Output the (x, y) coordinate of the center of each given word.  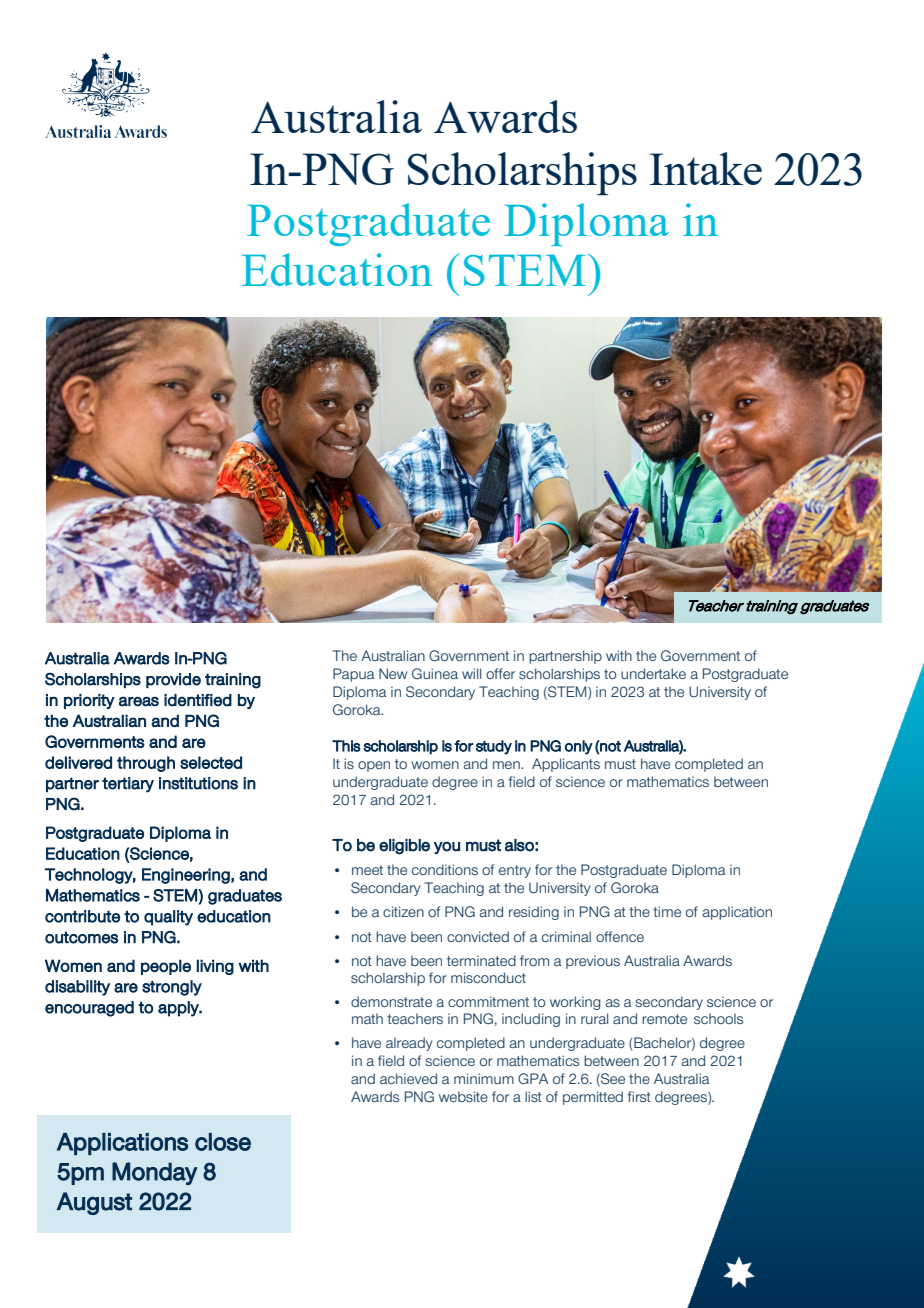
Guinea (435, 673)
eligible (404, 847)
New (393, 673)
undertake (653, 673)
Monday (155, 1173)
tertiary (128, 785)
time (667, 911)
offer (500, 673)
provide (173, 680)
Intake (705, 168)
